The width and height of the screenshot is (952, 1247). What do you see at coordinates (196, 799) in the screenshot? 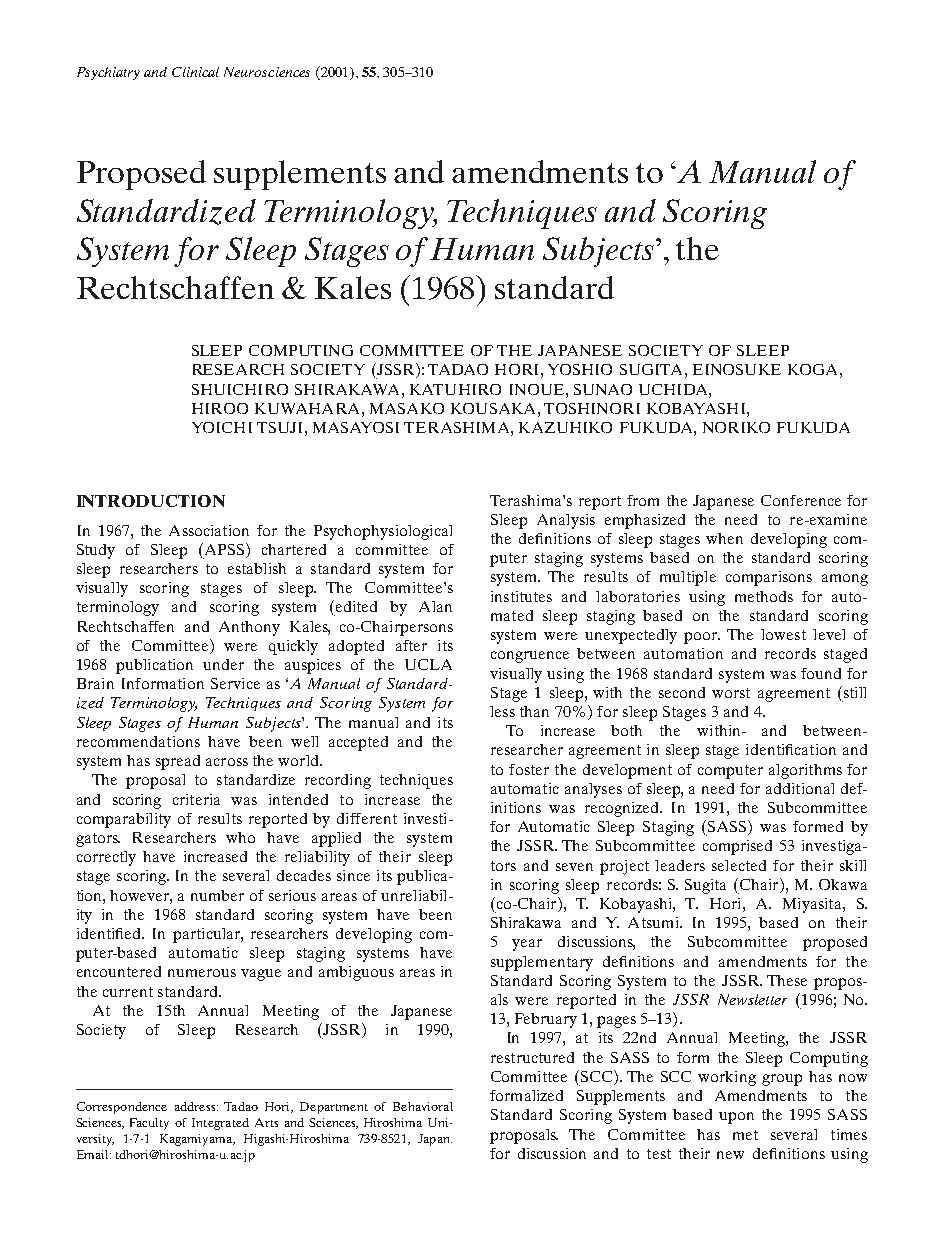
I see `criteria` at bounding box center [196, 799].
